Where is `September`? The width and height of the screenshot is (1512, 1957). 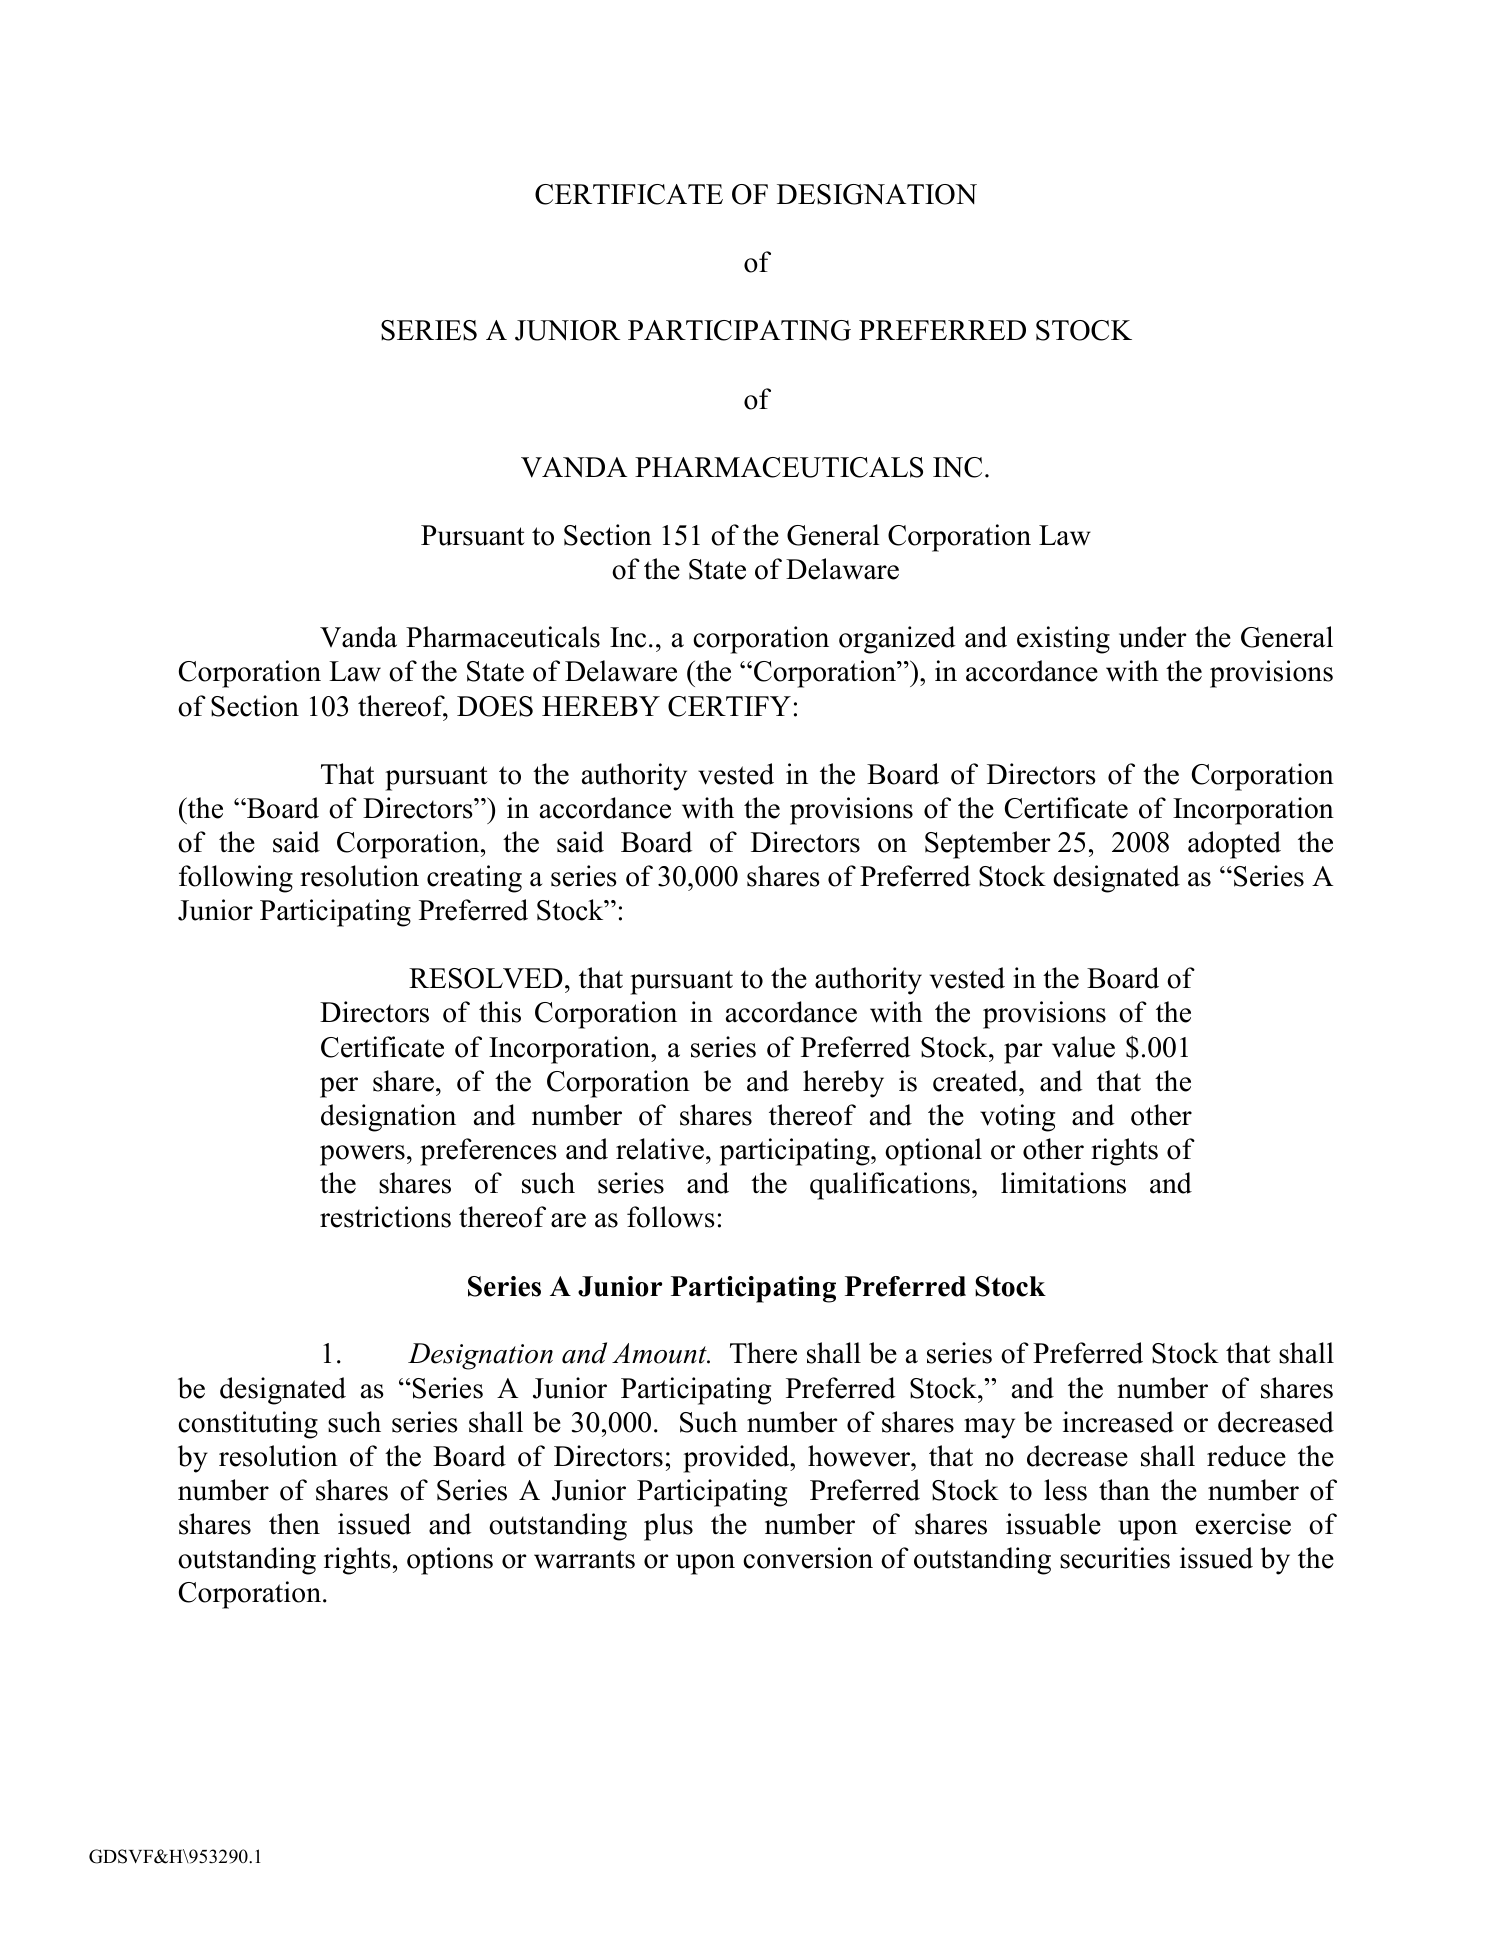
September is located at coordinates (987, 845).
